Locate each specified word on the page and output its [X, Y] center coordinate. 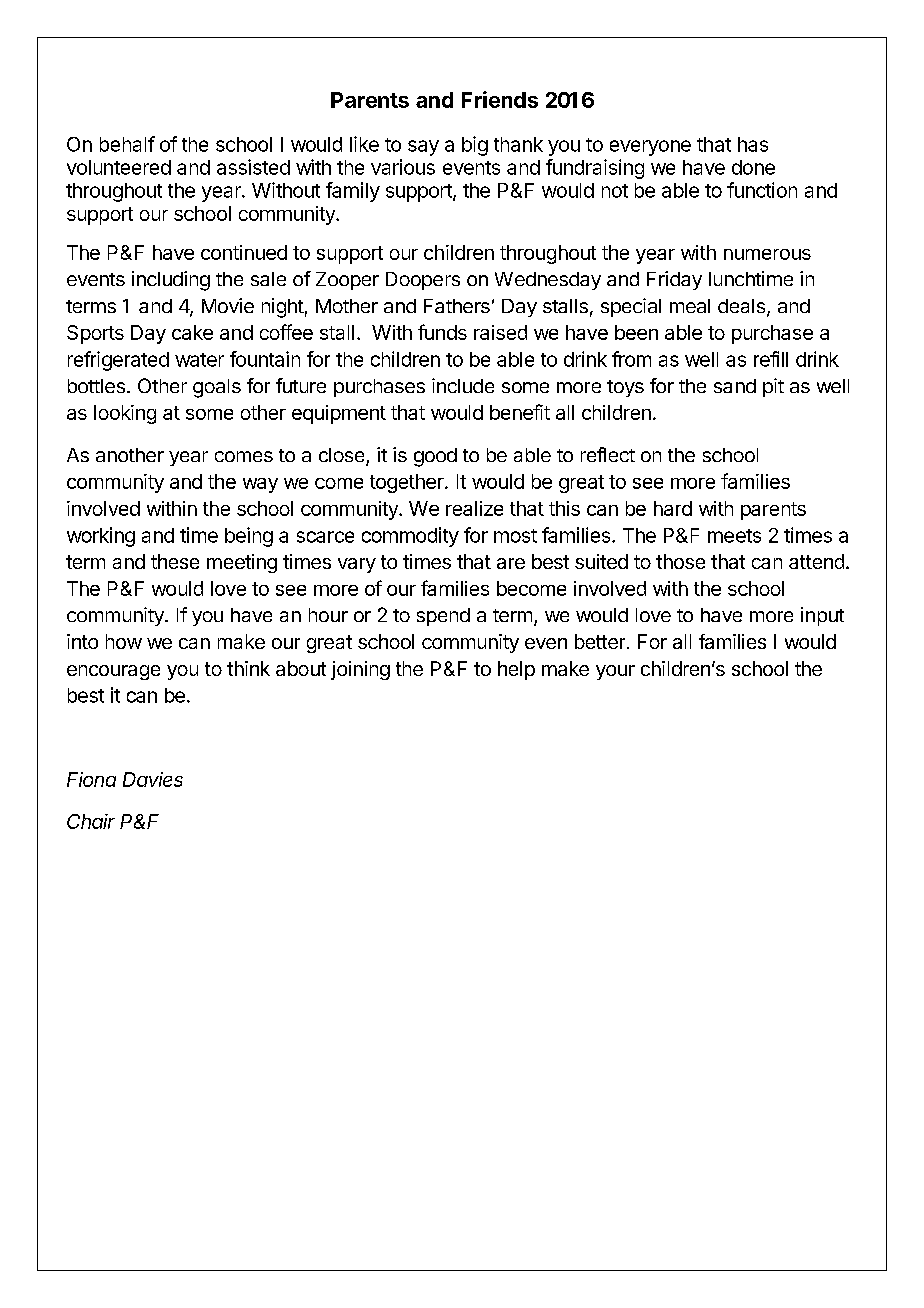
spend [443, 617]
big [475, 146]
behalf [127, 144]
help [516, 670]
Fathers [457, 306]
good [435, 457]
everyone [650, 148]
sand [735, 386]
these [175, 561]
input [822, 616]
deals [741, 306]
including [171, 281]
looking [125, 414]
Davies [153, 779]
